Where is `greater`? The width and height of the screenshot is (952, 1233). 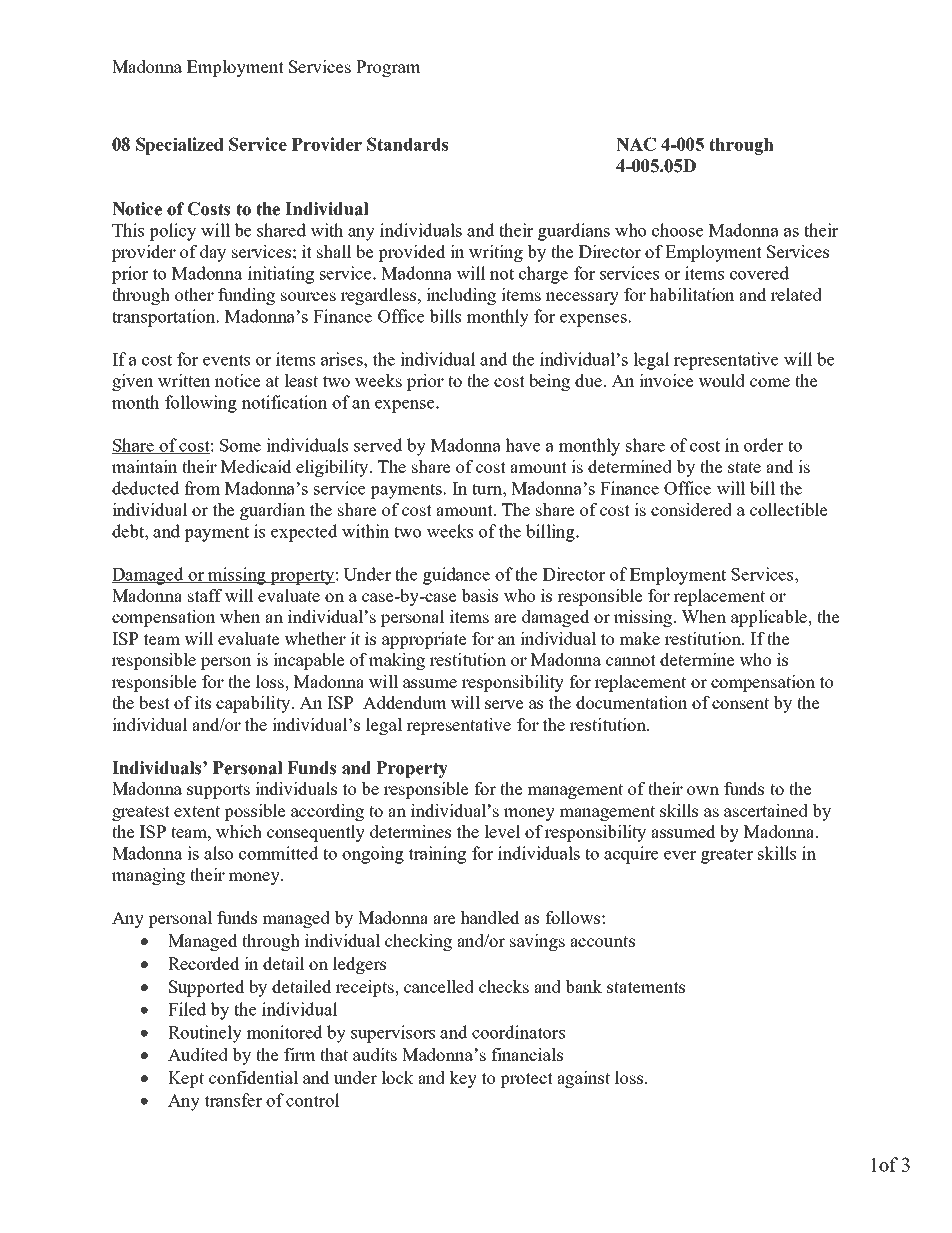 greater is located at coordinates (727, 856).
